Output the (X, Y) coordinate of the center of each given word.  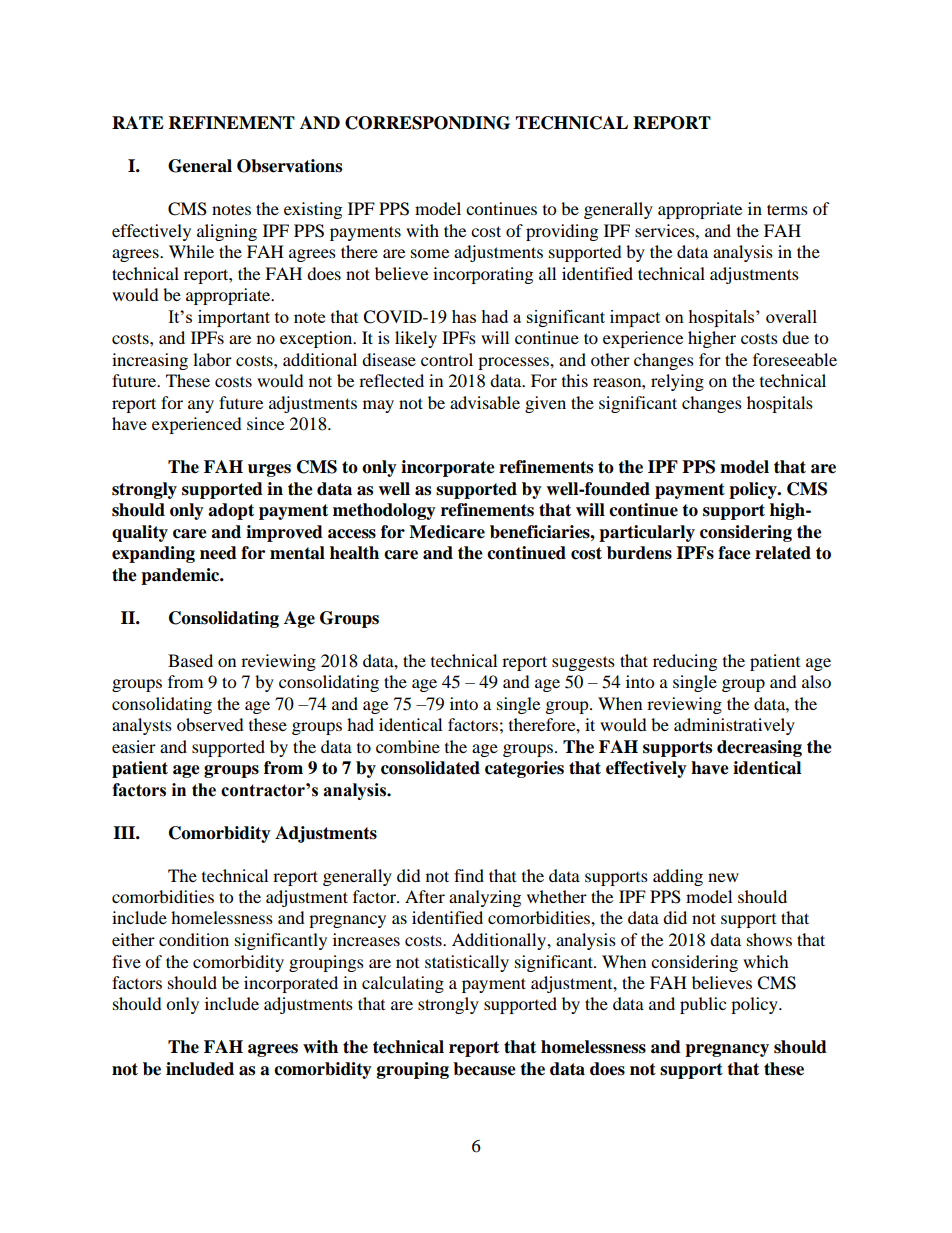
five (126, 961)
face (734, 553)
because (484, 1069)
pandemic (181, 576)
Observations (289, 166)
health (354, 553)
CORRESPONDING (427, 123)
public (703, 1005)
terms (787, 209)
